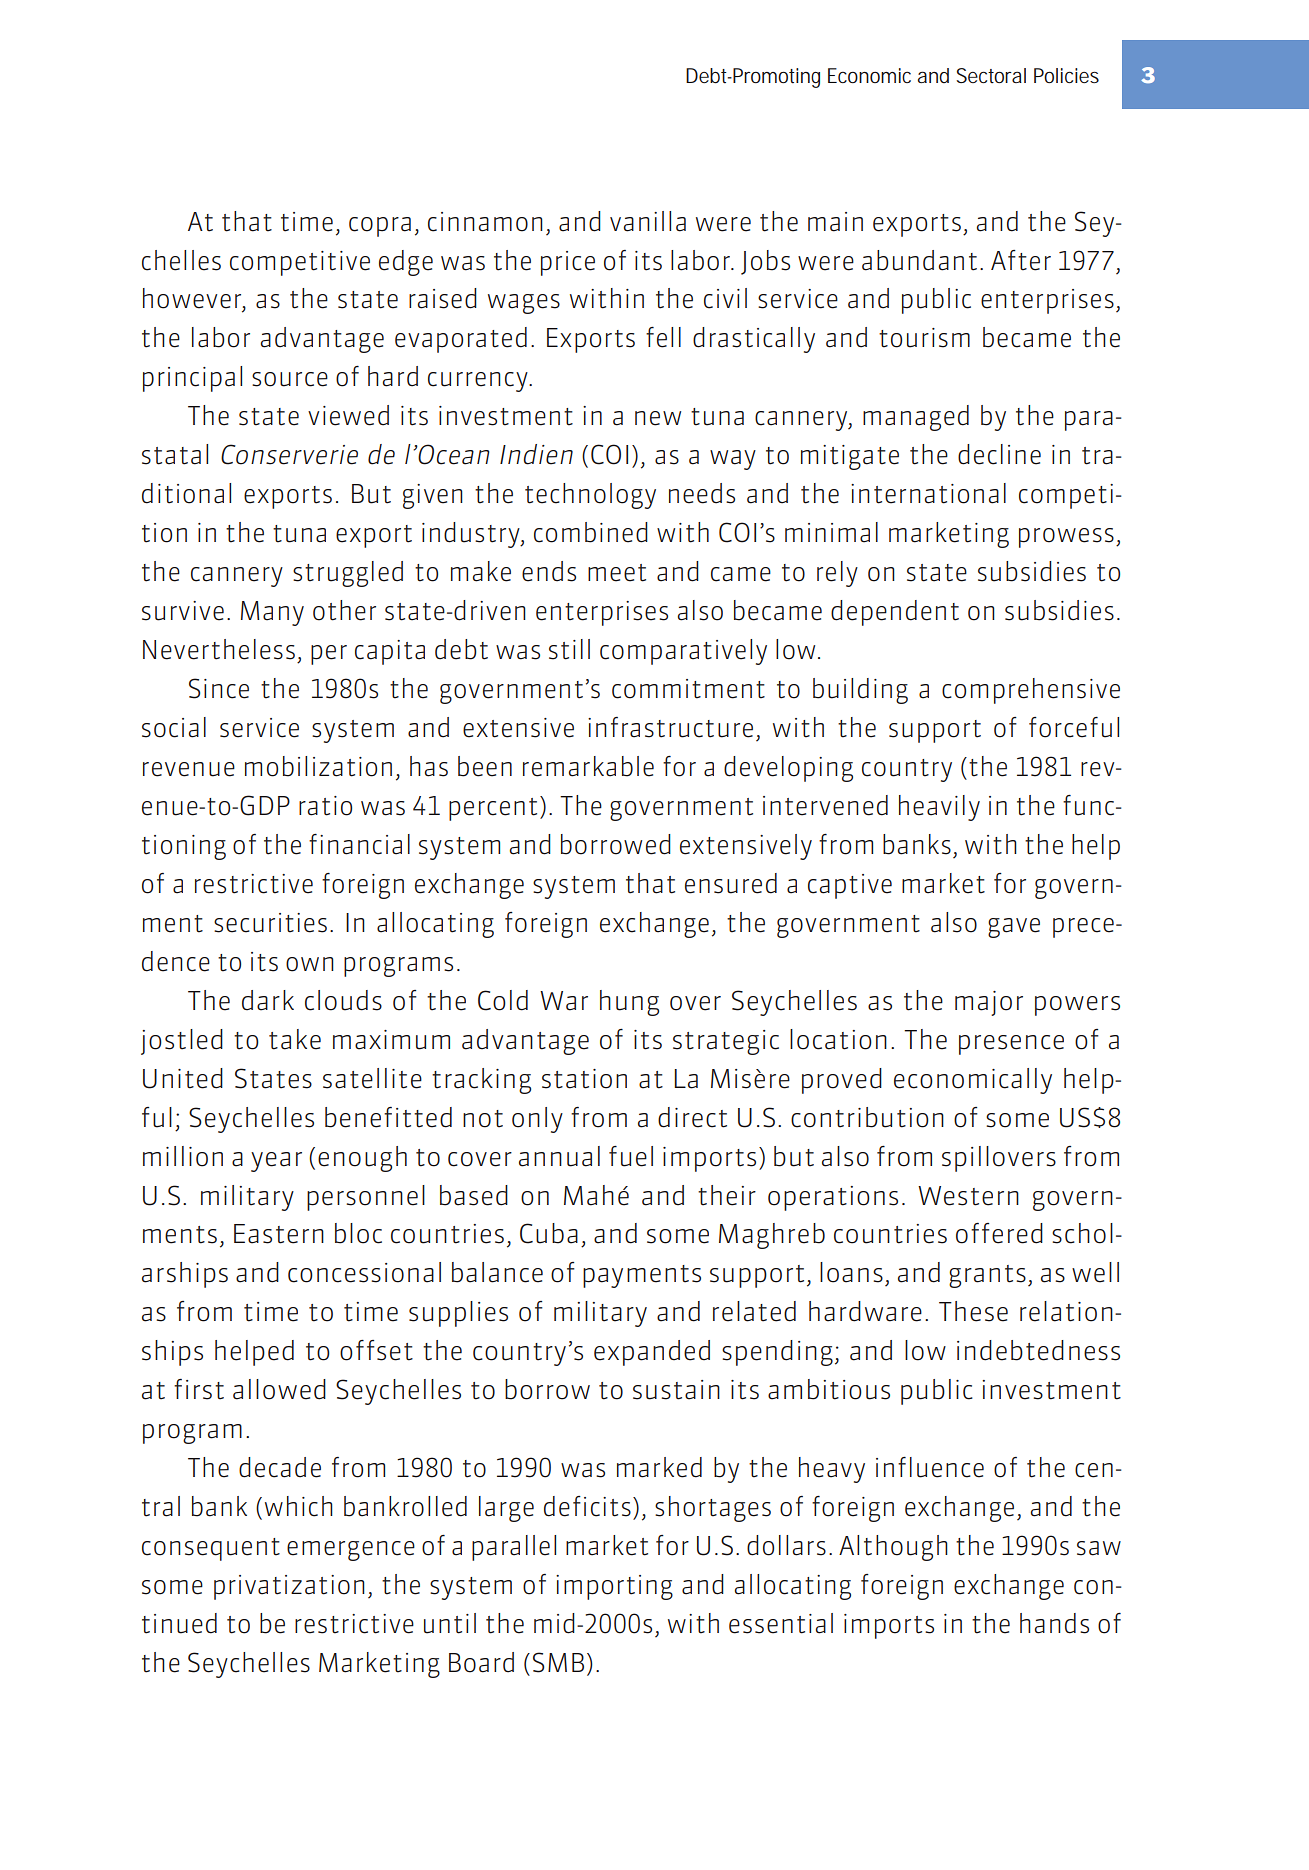  Describe the element at coordinates (1031, 691) in the screenshot. I see `comprehensive` at that location.
